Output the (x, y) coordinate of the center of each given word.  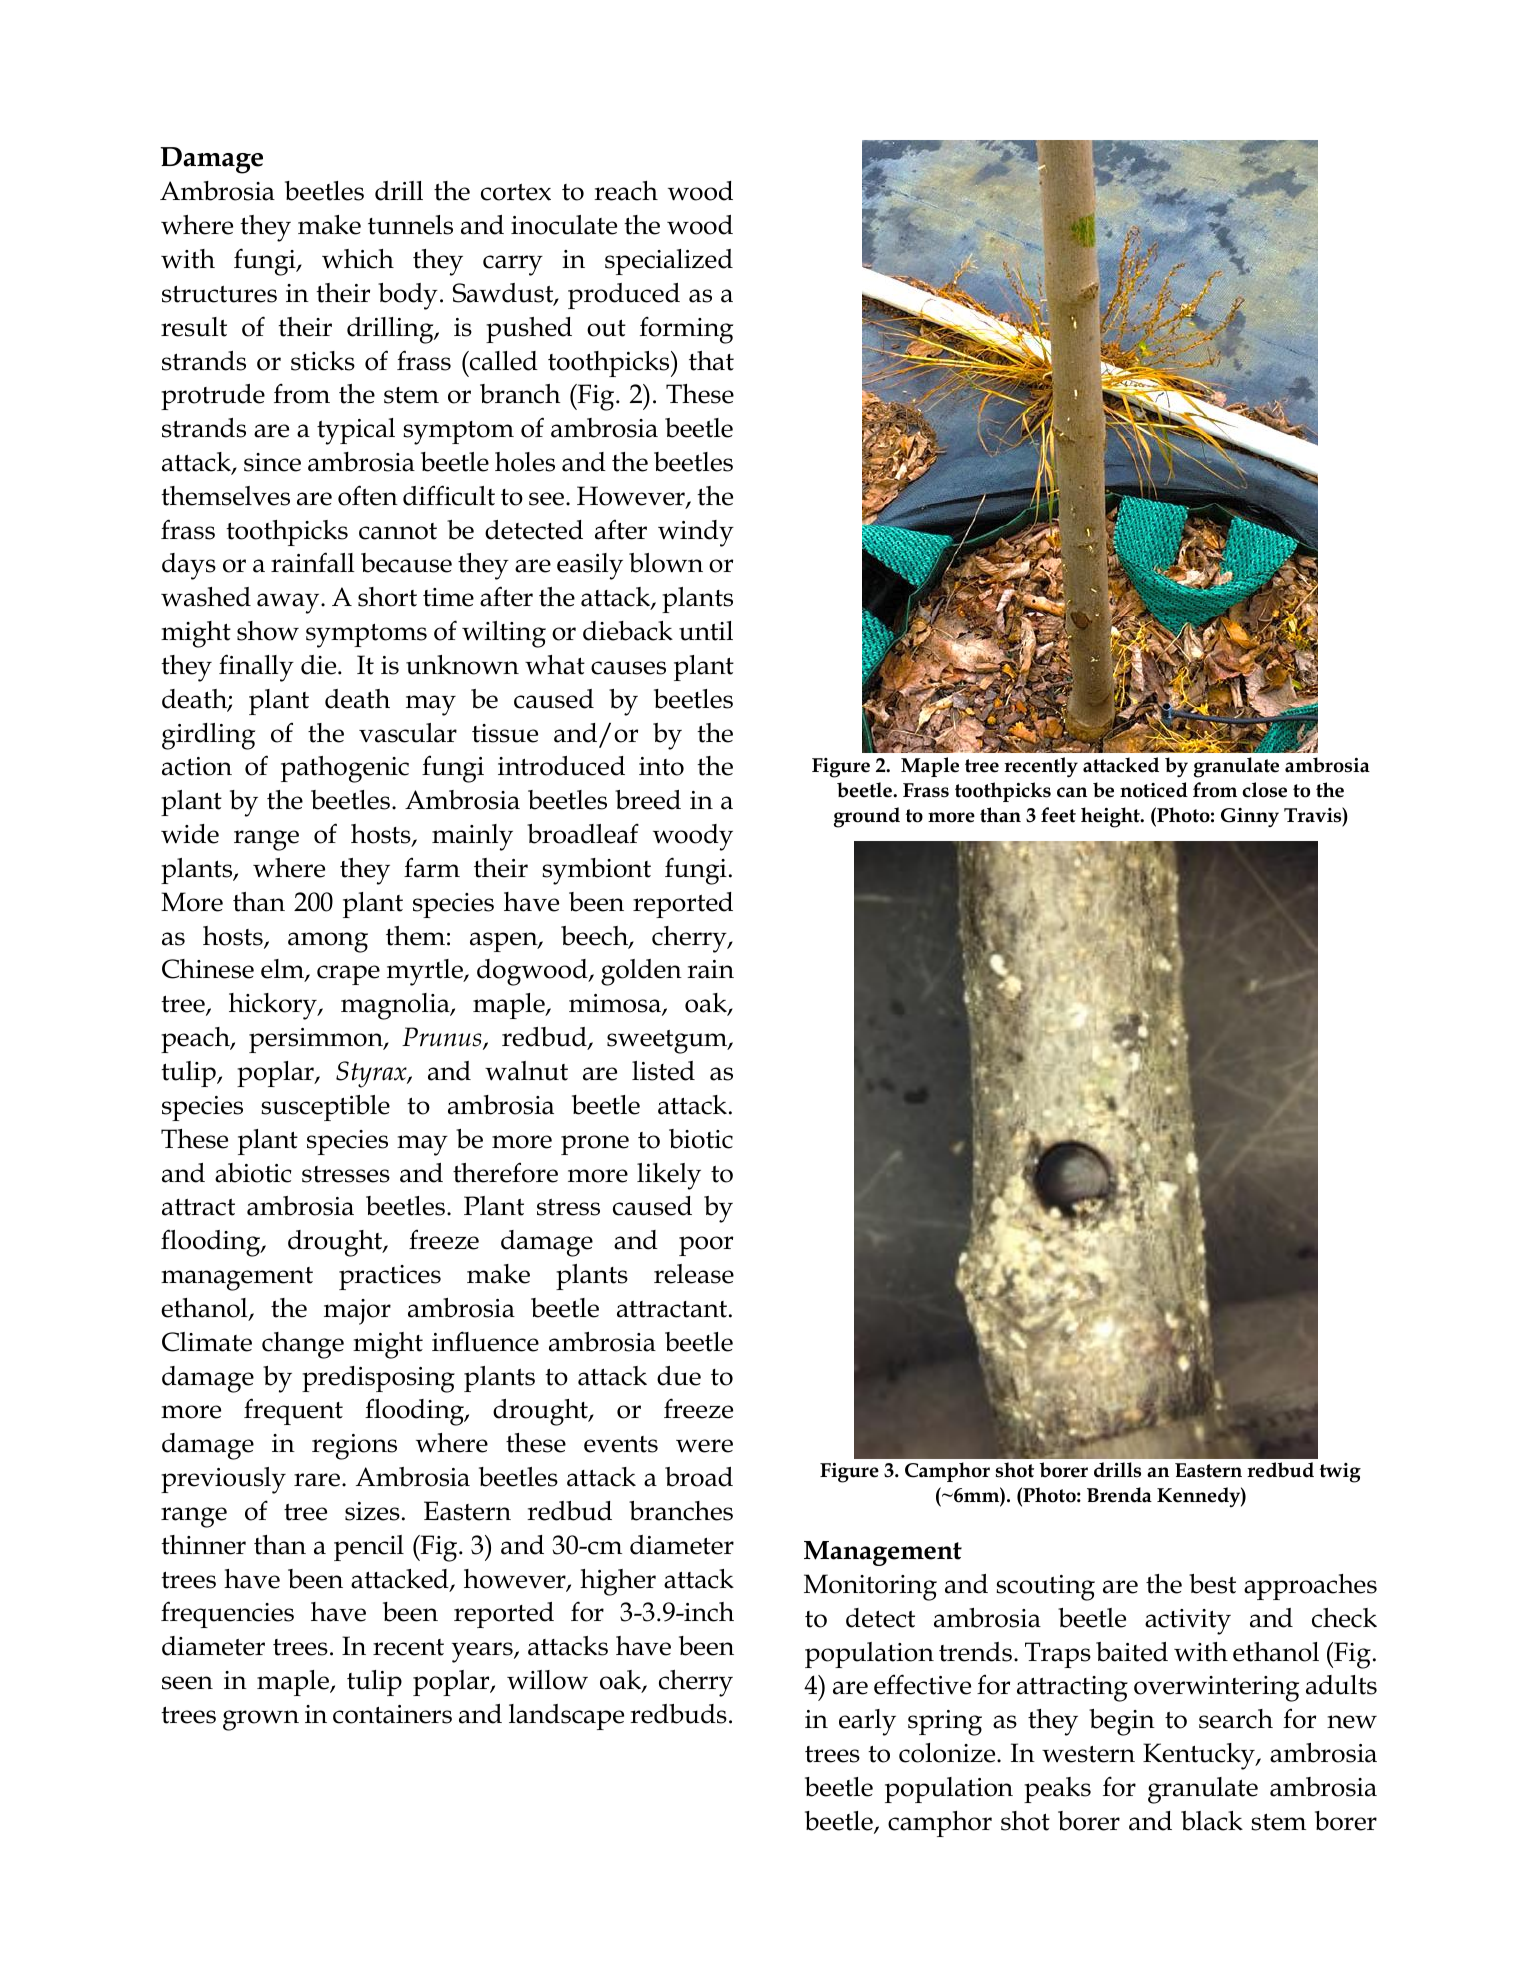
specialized (669, 262)
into (661, 766)
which (358, 259)
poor (706, 1246)
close (1264, 790)
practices (390, 1277)
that (711, 361)
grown (261, 1720)
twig (1340, 1473)
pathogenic (345, 769)
